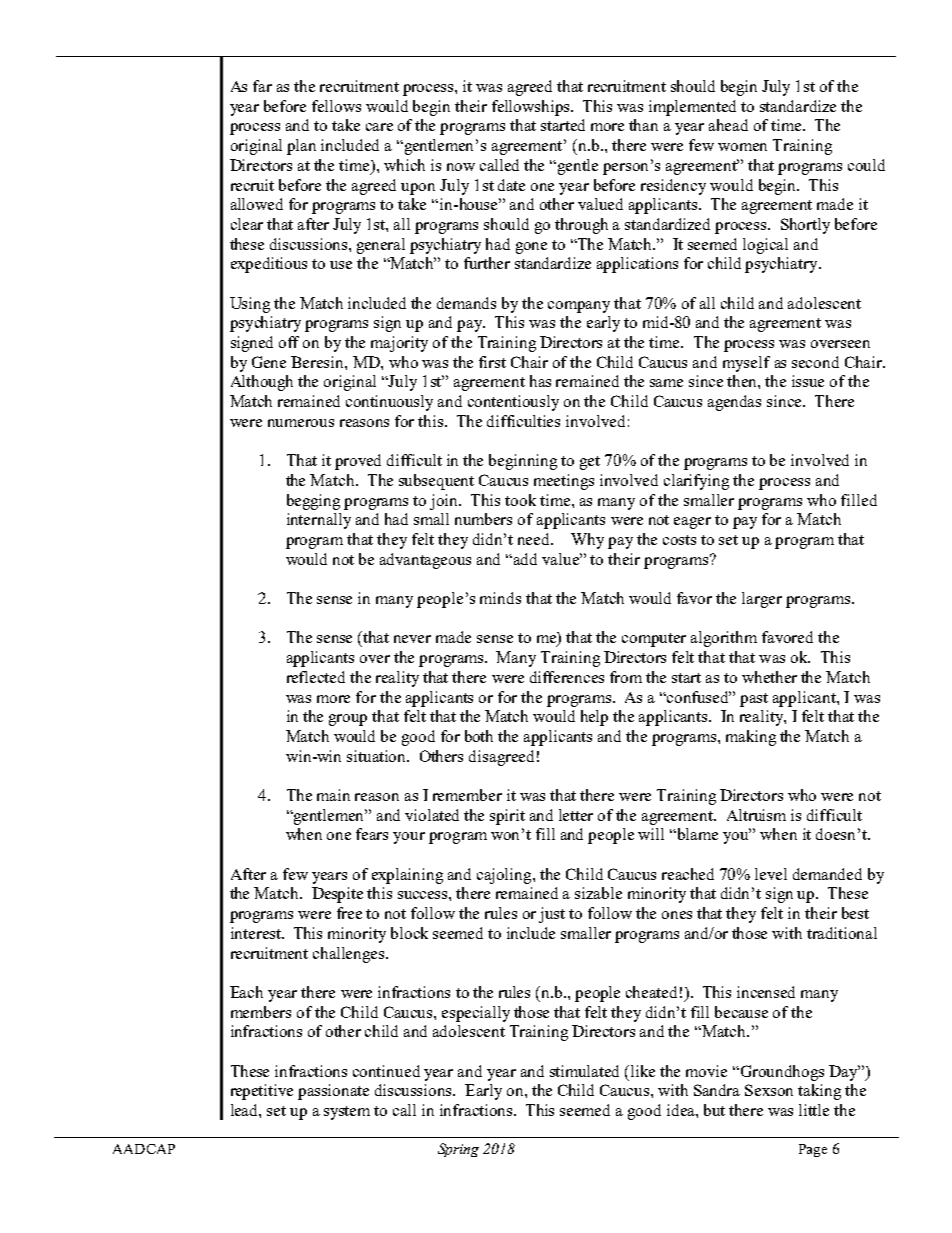 Image resolution: width=952 pixels, height=1233 pixels. I want to click on stimulated, so click(584, 1071).
